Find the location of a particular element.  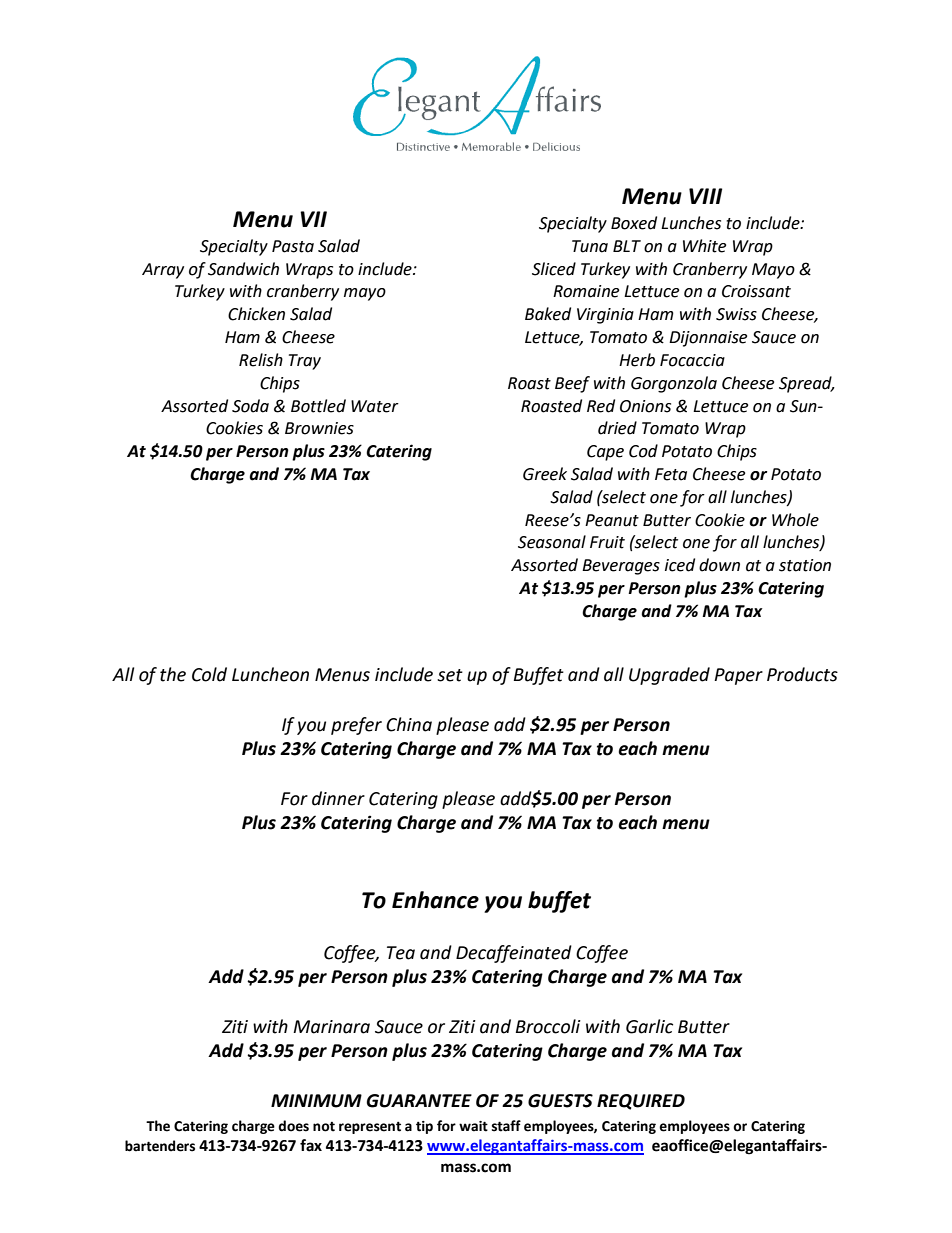

White is located at coordinates (704, 246).
